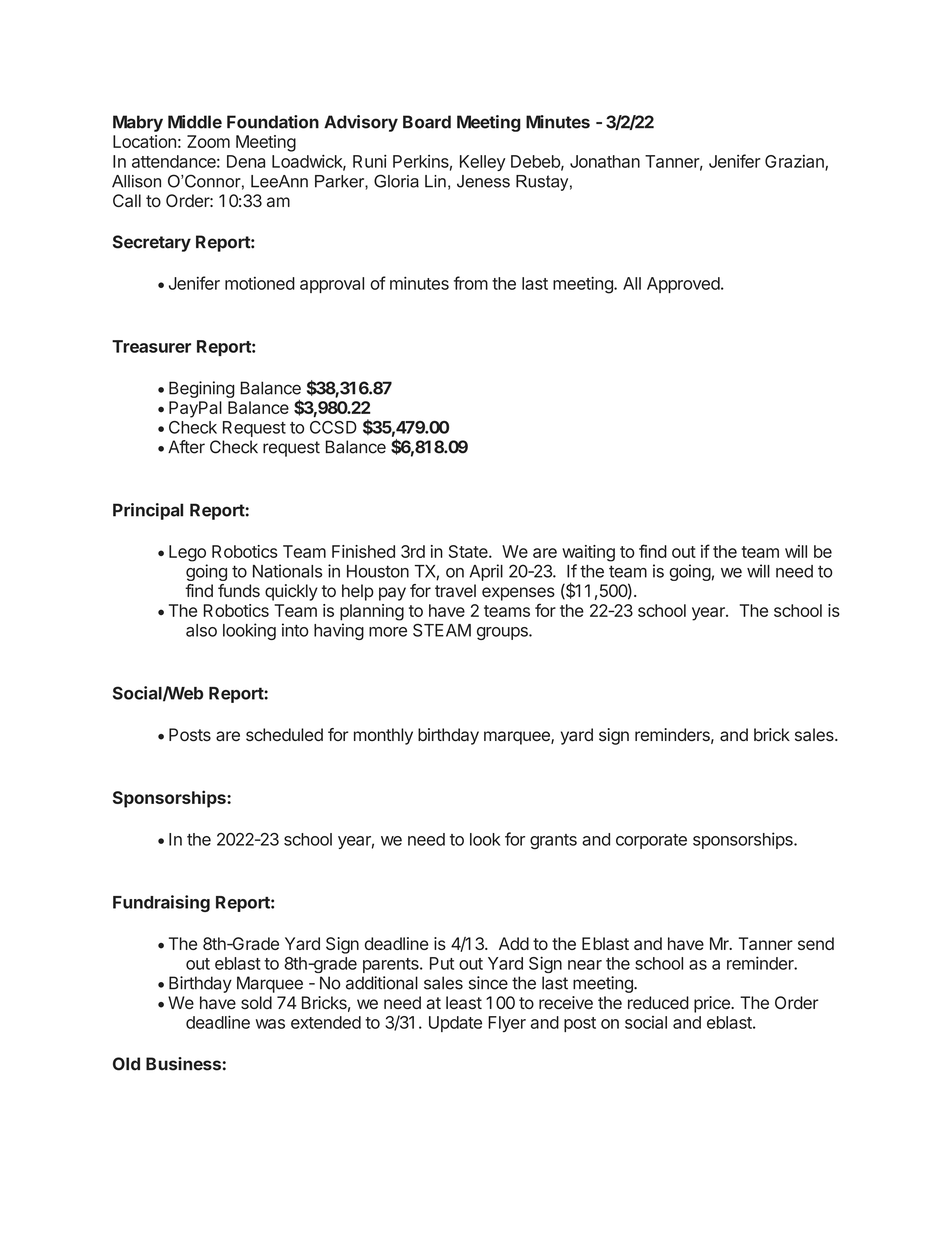  I want to click on Jonathan, so click(605, 161).
